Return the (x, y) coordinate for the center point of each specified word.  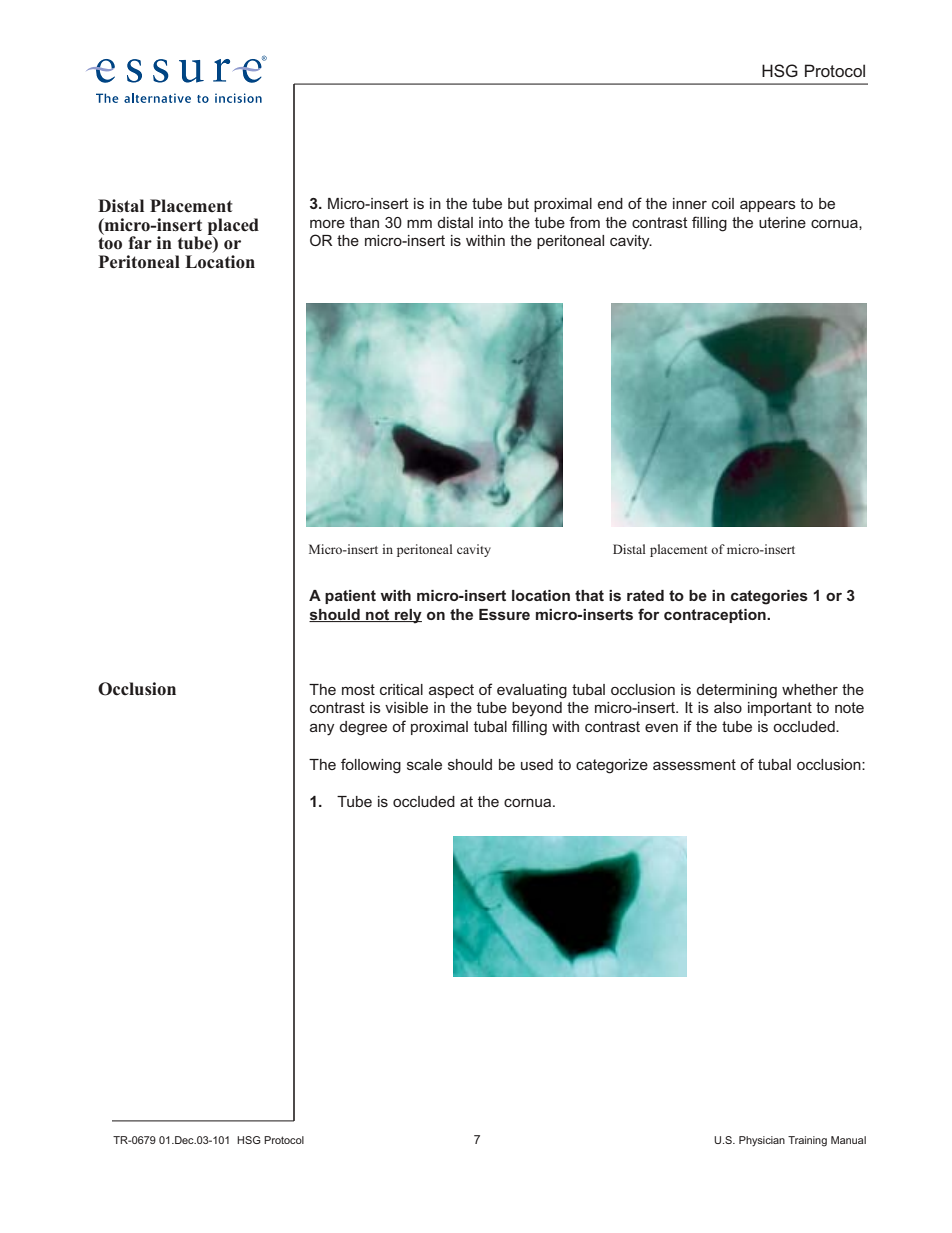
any (322, 729)
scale (424, 764)
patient (350, 597)
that (589, 595)
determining (737, 691)
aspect (451, 691)
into (491, 222)
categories (769, 597)
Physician (762, 1141)
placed (233, 226)
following (371, 766)
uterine (782, 222)
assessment (694, 764)
